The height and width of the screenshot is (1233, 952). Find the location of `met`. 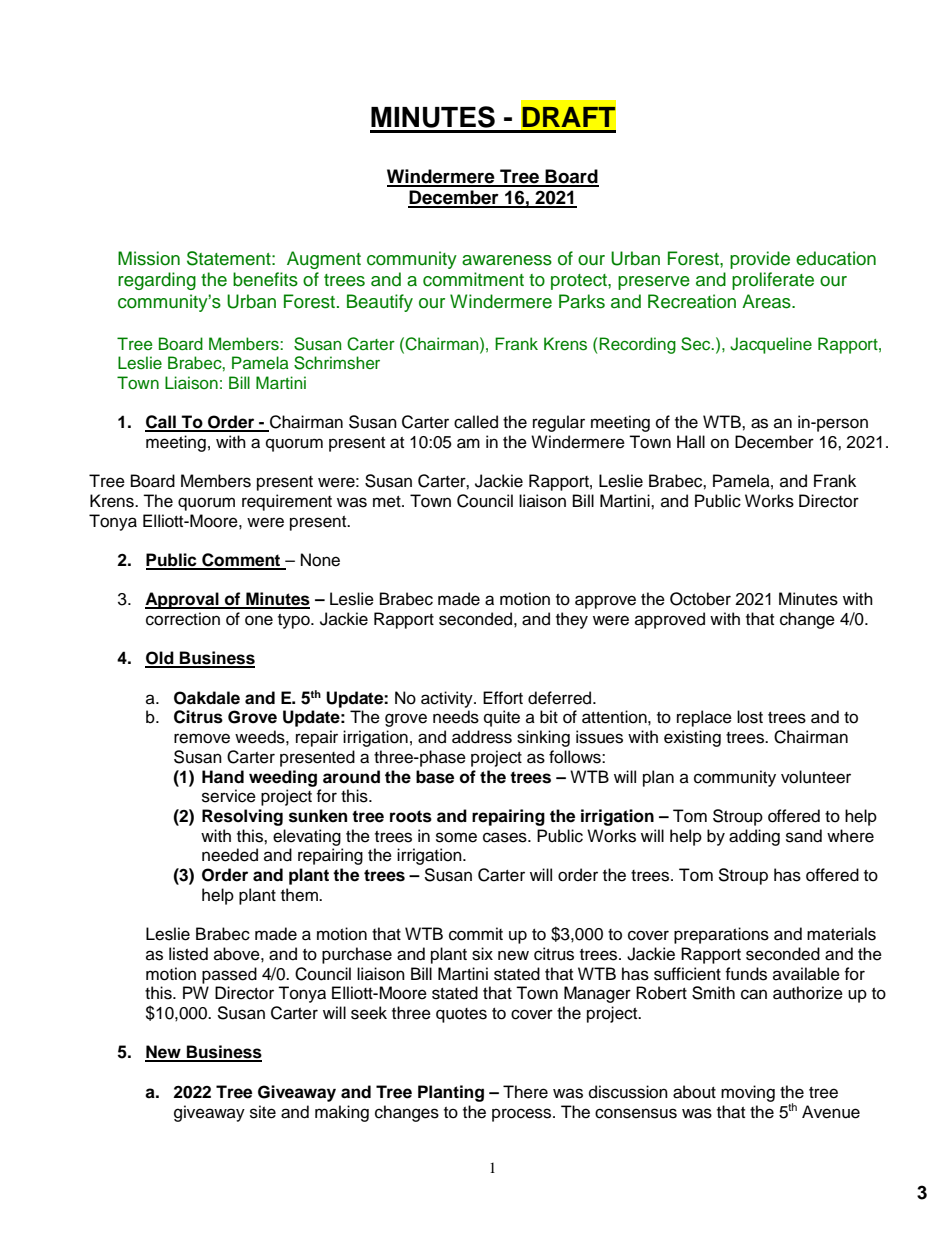

met is located at coordinates (388, 502).
